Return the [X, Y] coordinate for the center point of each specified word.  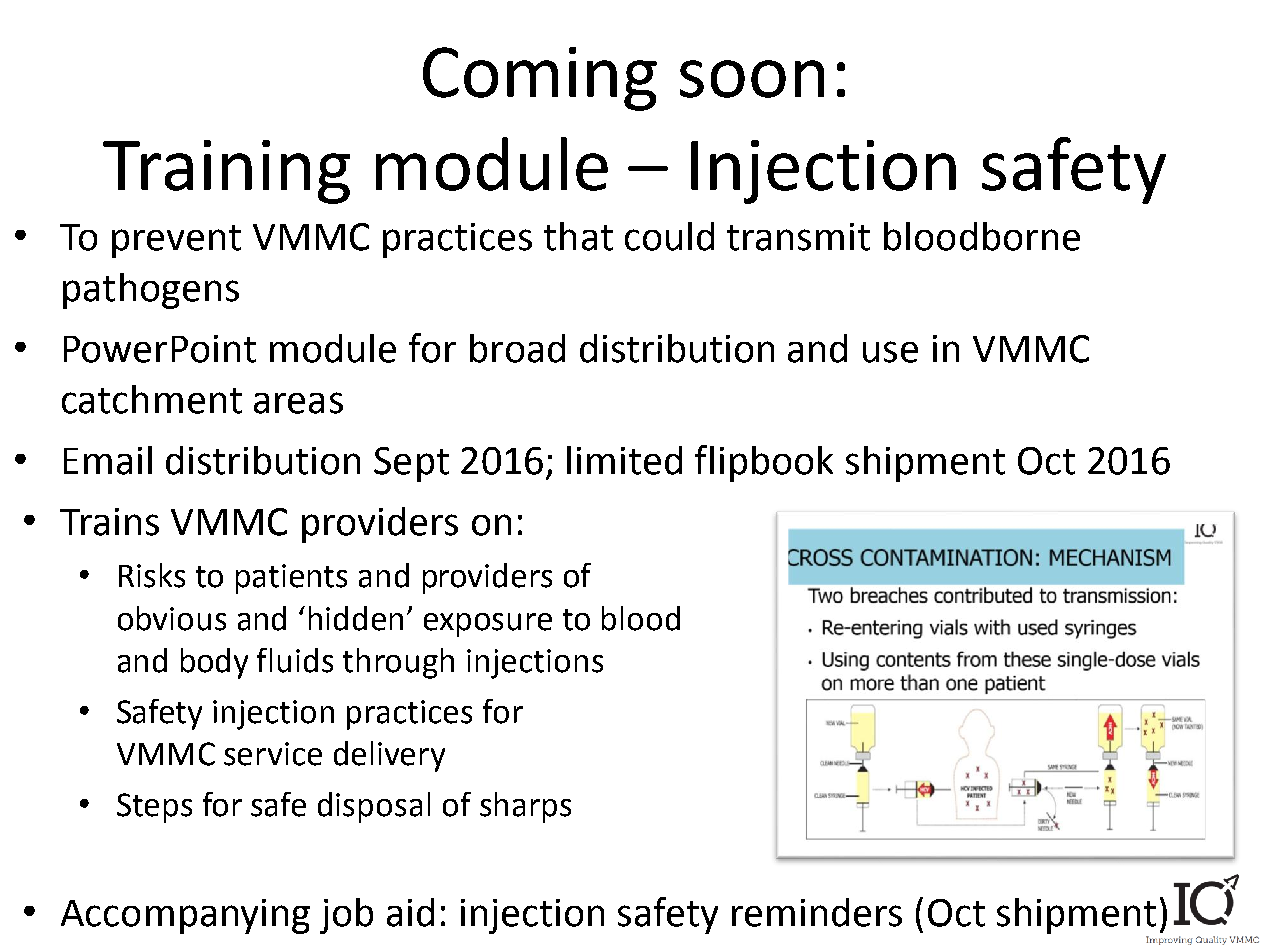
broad [517, 348]
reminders [817, 912]
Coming [540, 79]
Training [226, 172]
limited [624, 460]
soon [752, 79]
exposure [488, 625]
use [890, 352]
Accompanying [185, 916]
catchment [152, 399]
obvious [172, 618]
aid [410, 912]
